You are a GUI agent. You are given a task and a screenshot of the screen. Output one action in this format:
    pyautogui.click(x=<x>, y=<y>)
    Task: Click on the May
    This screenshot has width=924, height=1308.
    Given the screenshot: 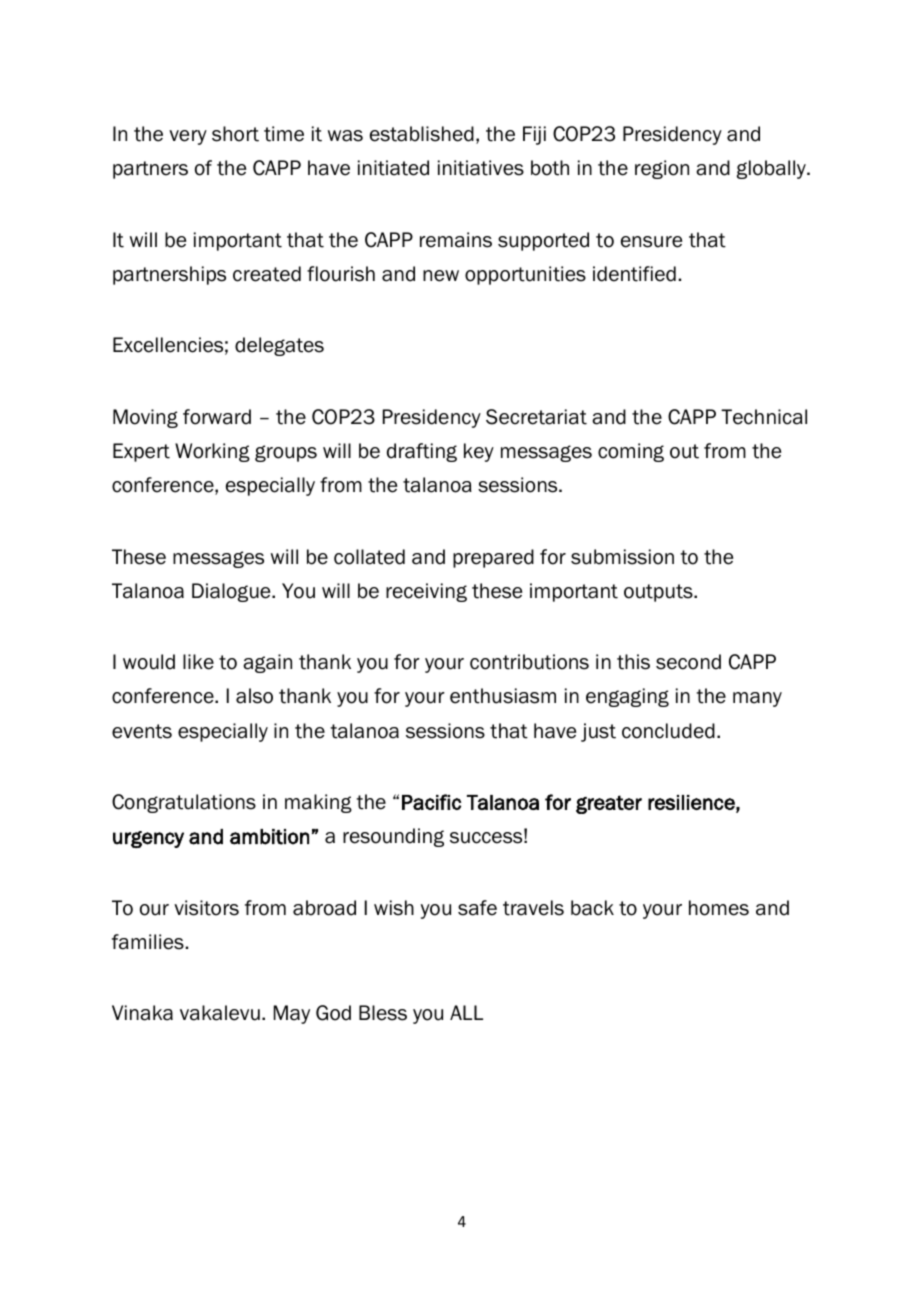 What is the action you would take?
    pyautogui.click(x=292, y=1014)
